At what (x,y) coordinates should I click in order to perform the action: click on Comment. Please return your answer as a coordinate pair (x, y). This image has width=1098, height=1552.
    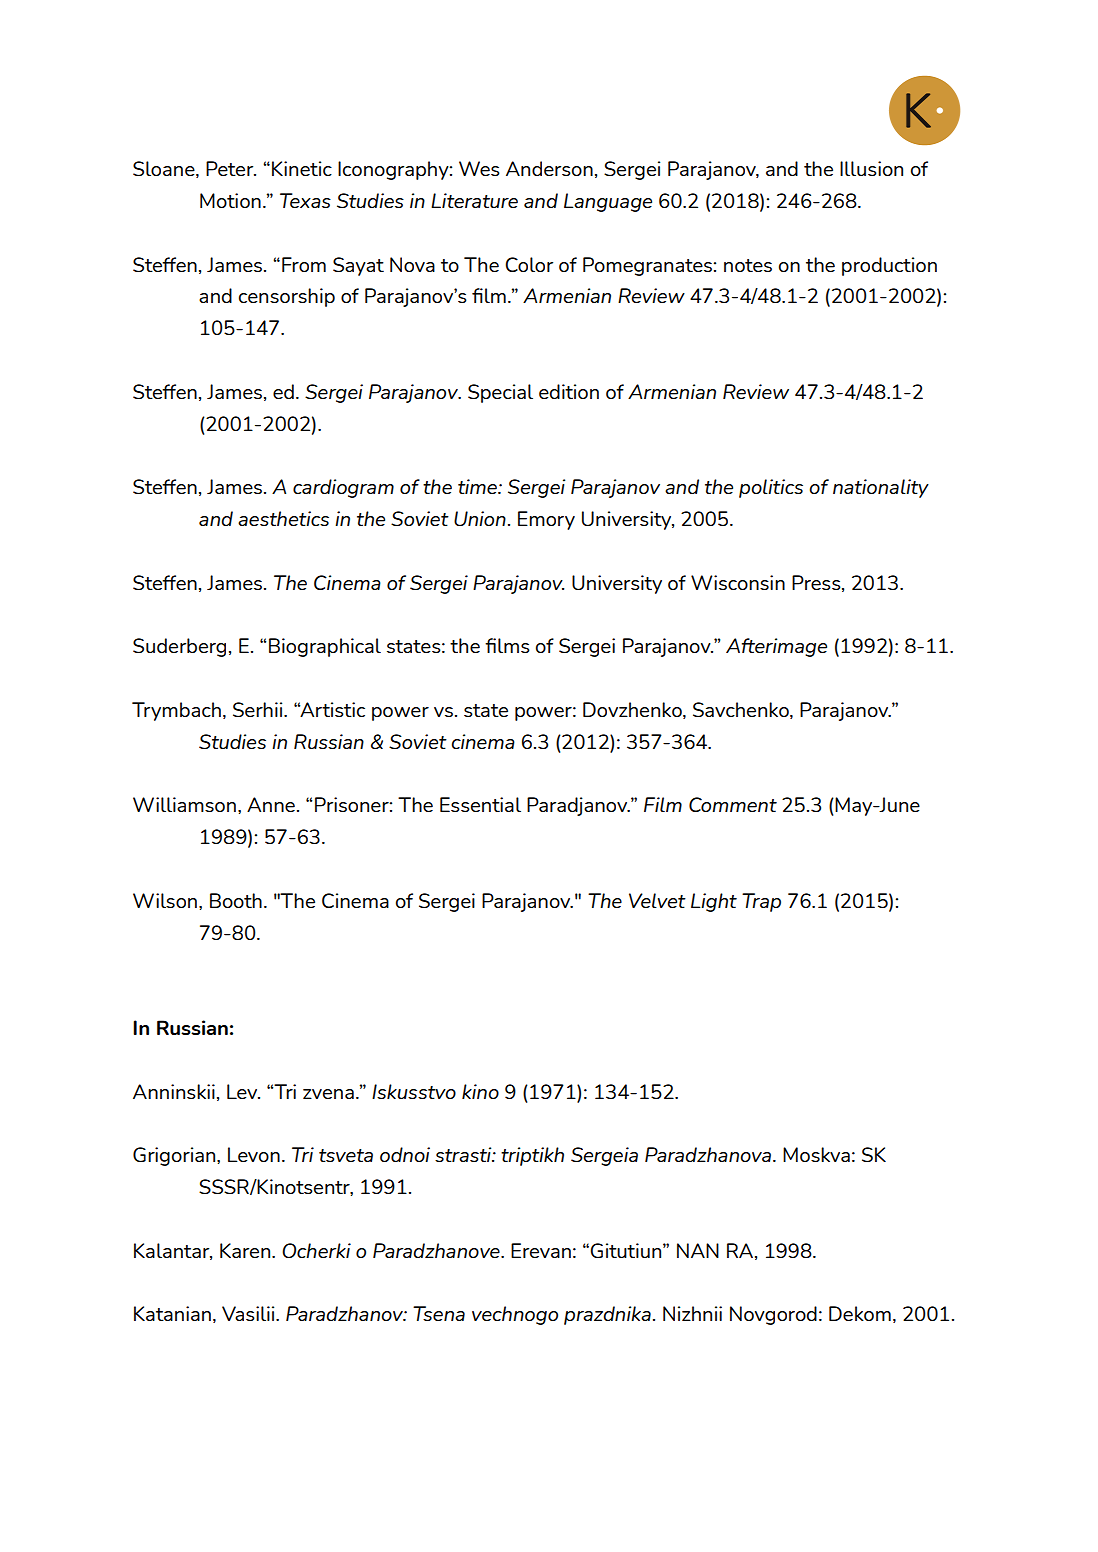
    Looking at the image, I should click on (733, 804).
